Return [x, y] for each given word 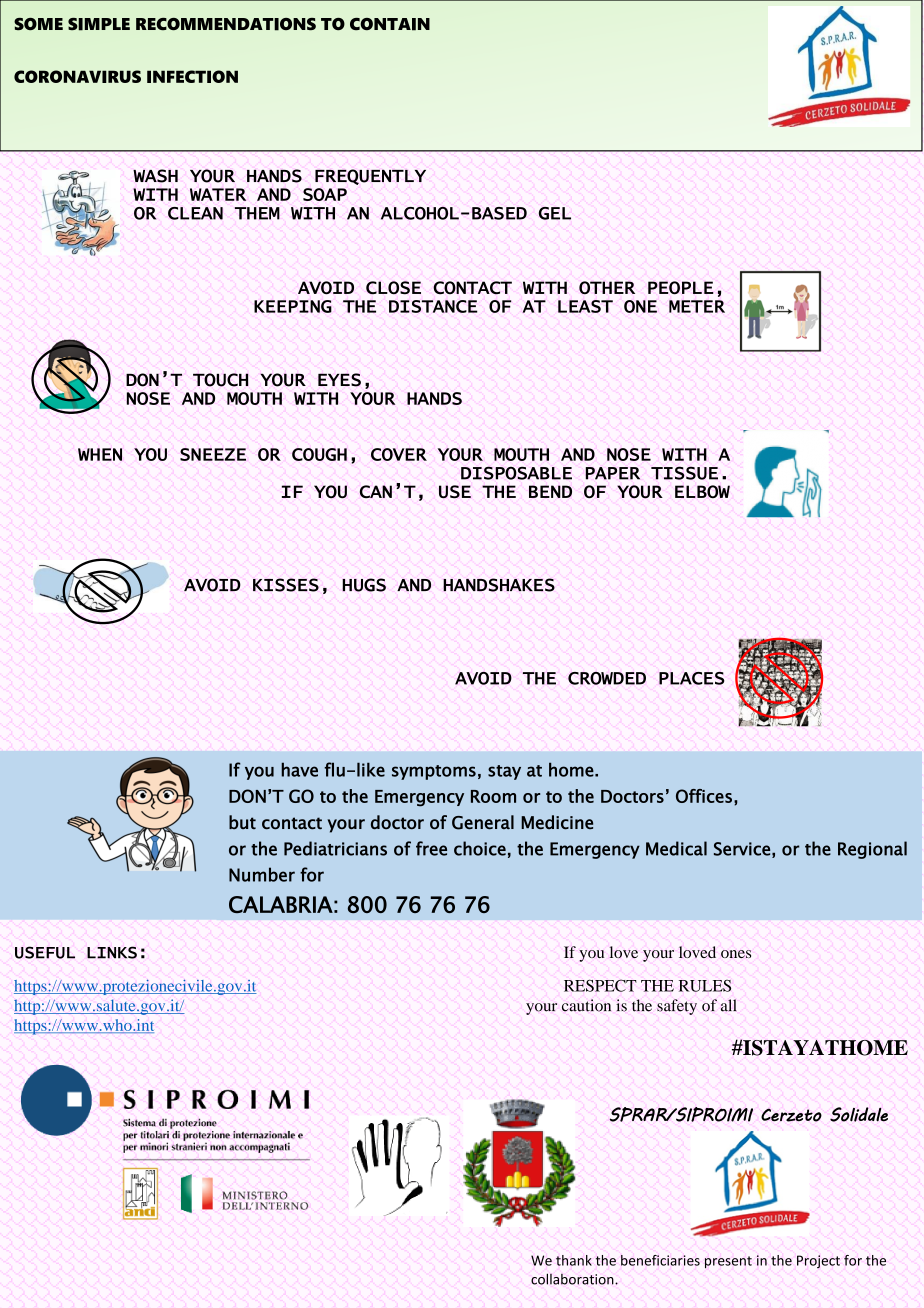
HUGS [364, 585]
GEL [555, 213]
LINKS [112, 952]
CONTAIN [390, 24]
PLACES [692, 678]
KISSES [286, 585]
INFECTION [192, 76]
